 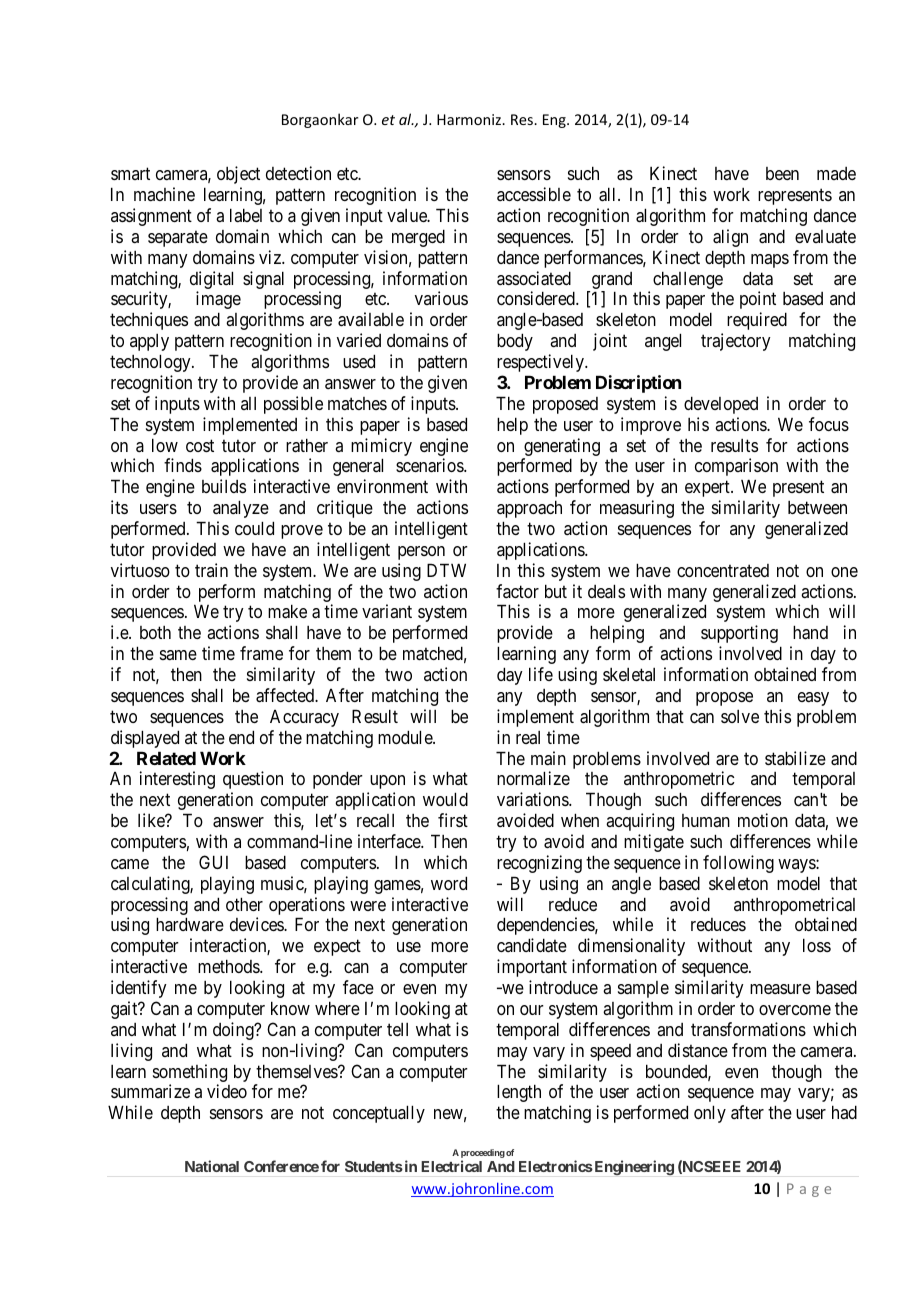 What do you see at coordinates (178, 655) in the page?
I see `same` at bounding box center [178, 655].
